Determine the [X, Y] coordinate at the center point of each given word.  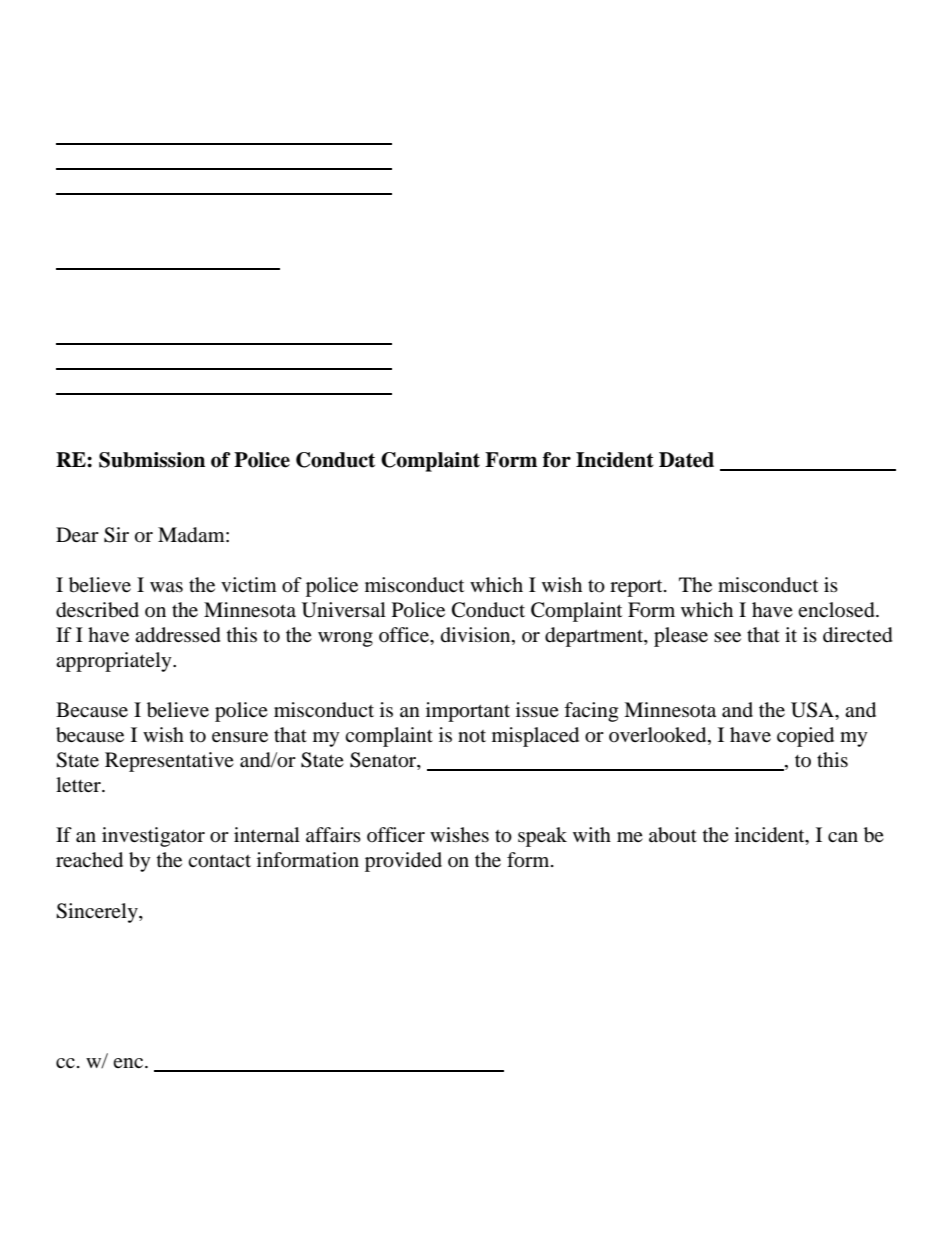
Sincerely [98, 913]
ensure [240, 737]
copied [805, 737]
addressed [178, 635]
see [727, 637]
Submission [152, 460]
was [166, 587]
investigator [153, 837]
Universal [344, 610]
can [843, 837]
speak [542, 837]
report [637, 588]
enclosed [837, 610]
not [472, 736]
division [477, 636]
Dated [686, 460]
